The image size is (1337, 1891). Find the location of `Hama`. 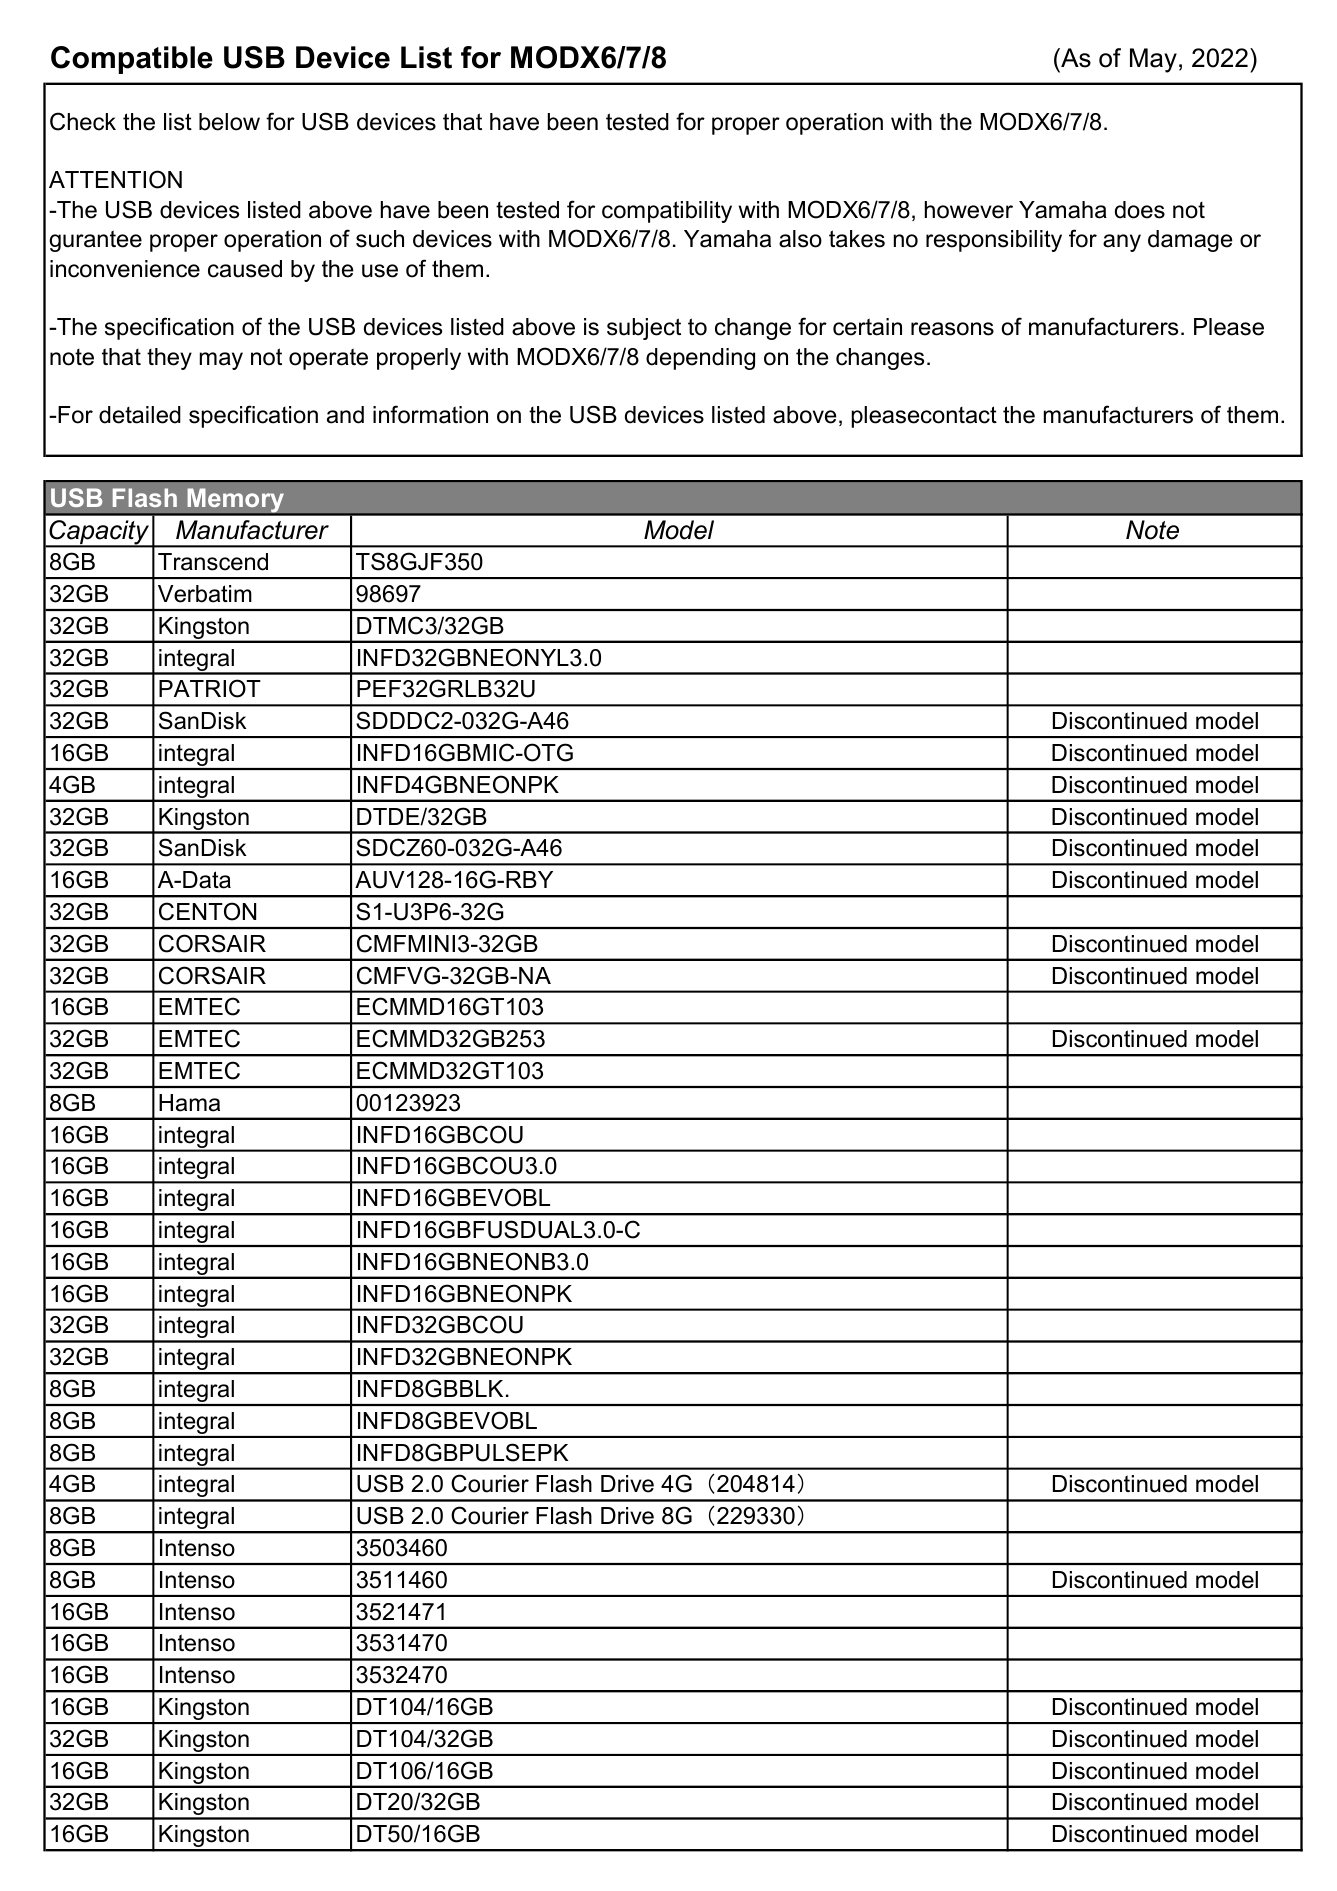

Hama is located at coordinates (189, 1103).
